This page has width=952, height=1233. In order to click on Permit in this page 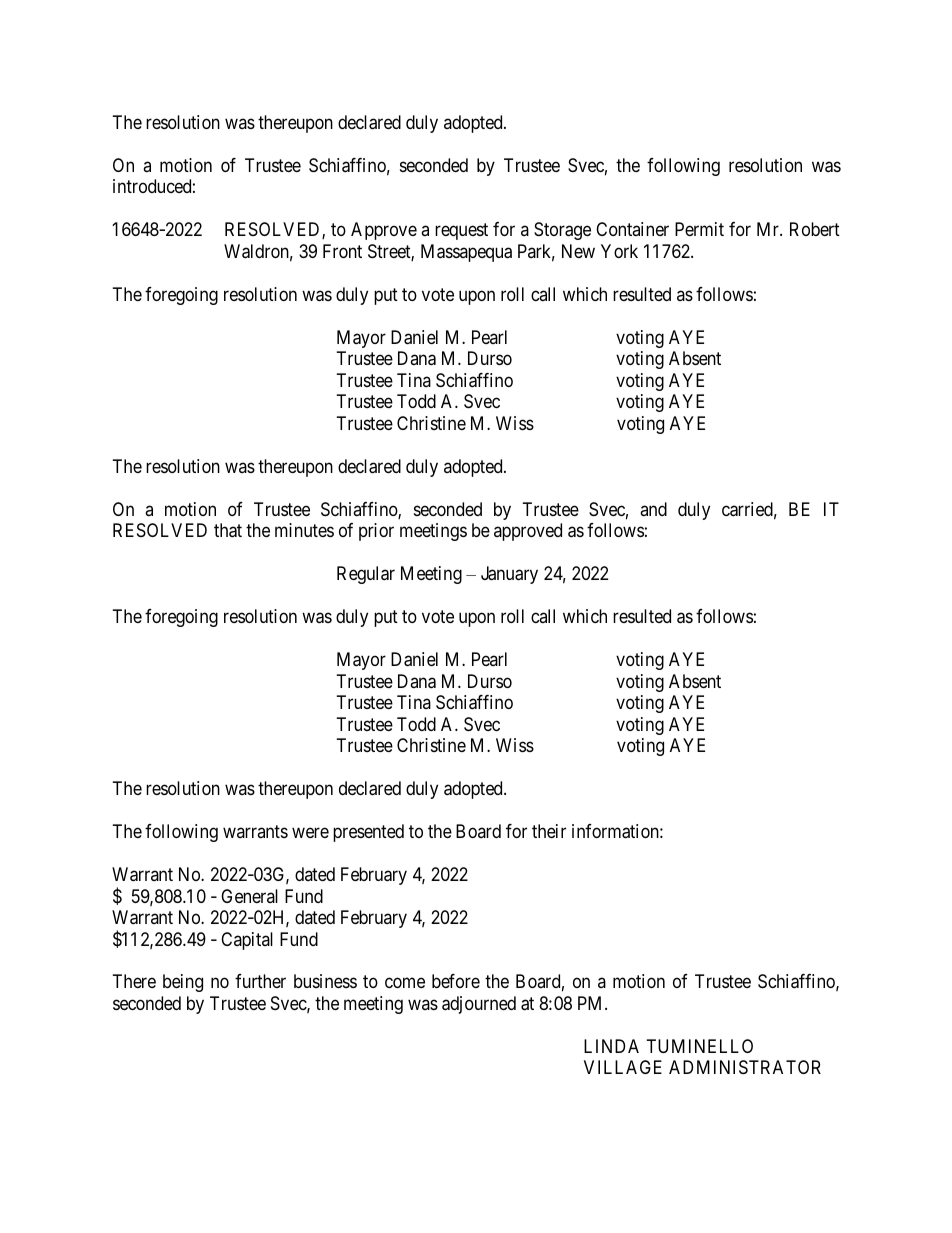, I will do `click(699, 229)`.
